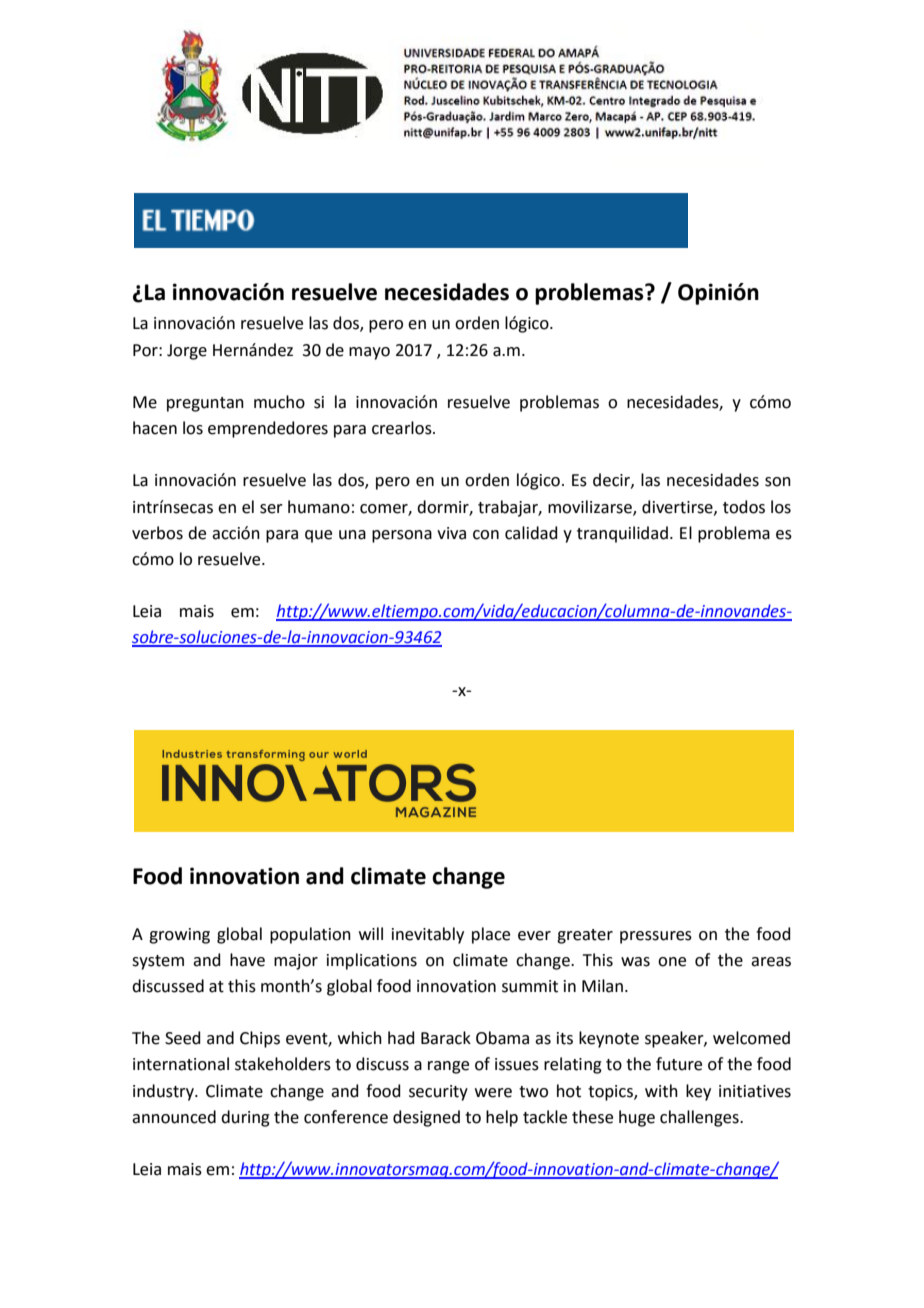 This screenshot has width=924, height=1308. What do you see at coordinates (438, 1093) in the screenshot?
I see `security` at bounding box center [438, 1093].
